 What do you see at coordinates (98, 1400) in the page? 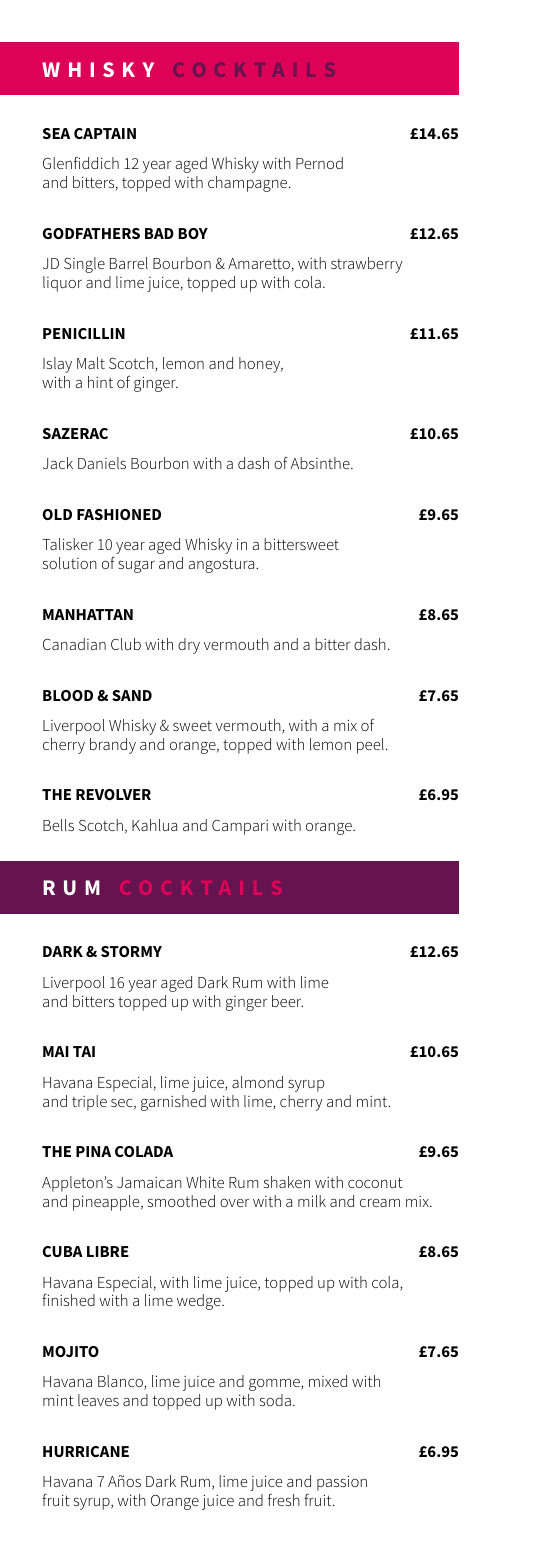
I see `leaves` at bounding box center [98, 1400].
